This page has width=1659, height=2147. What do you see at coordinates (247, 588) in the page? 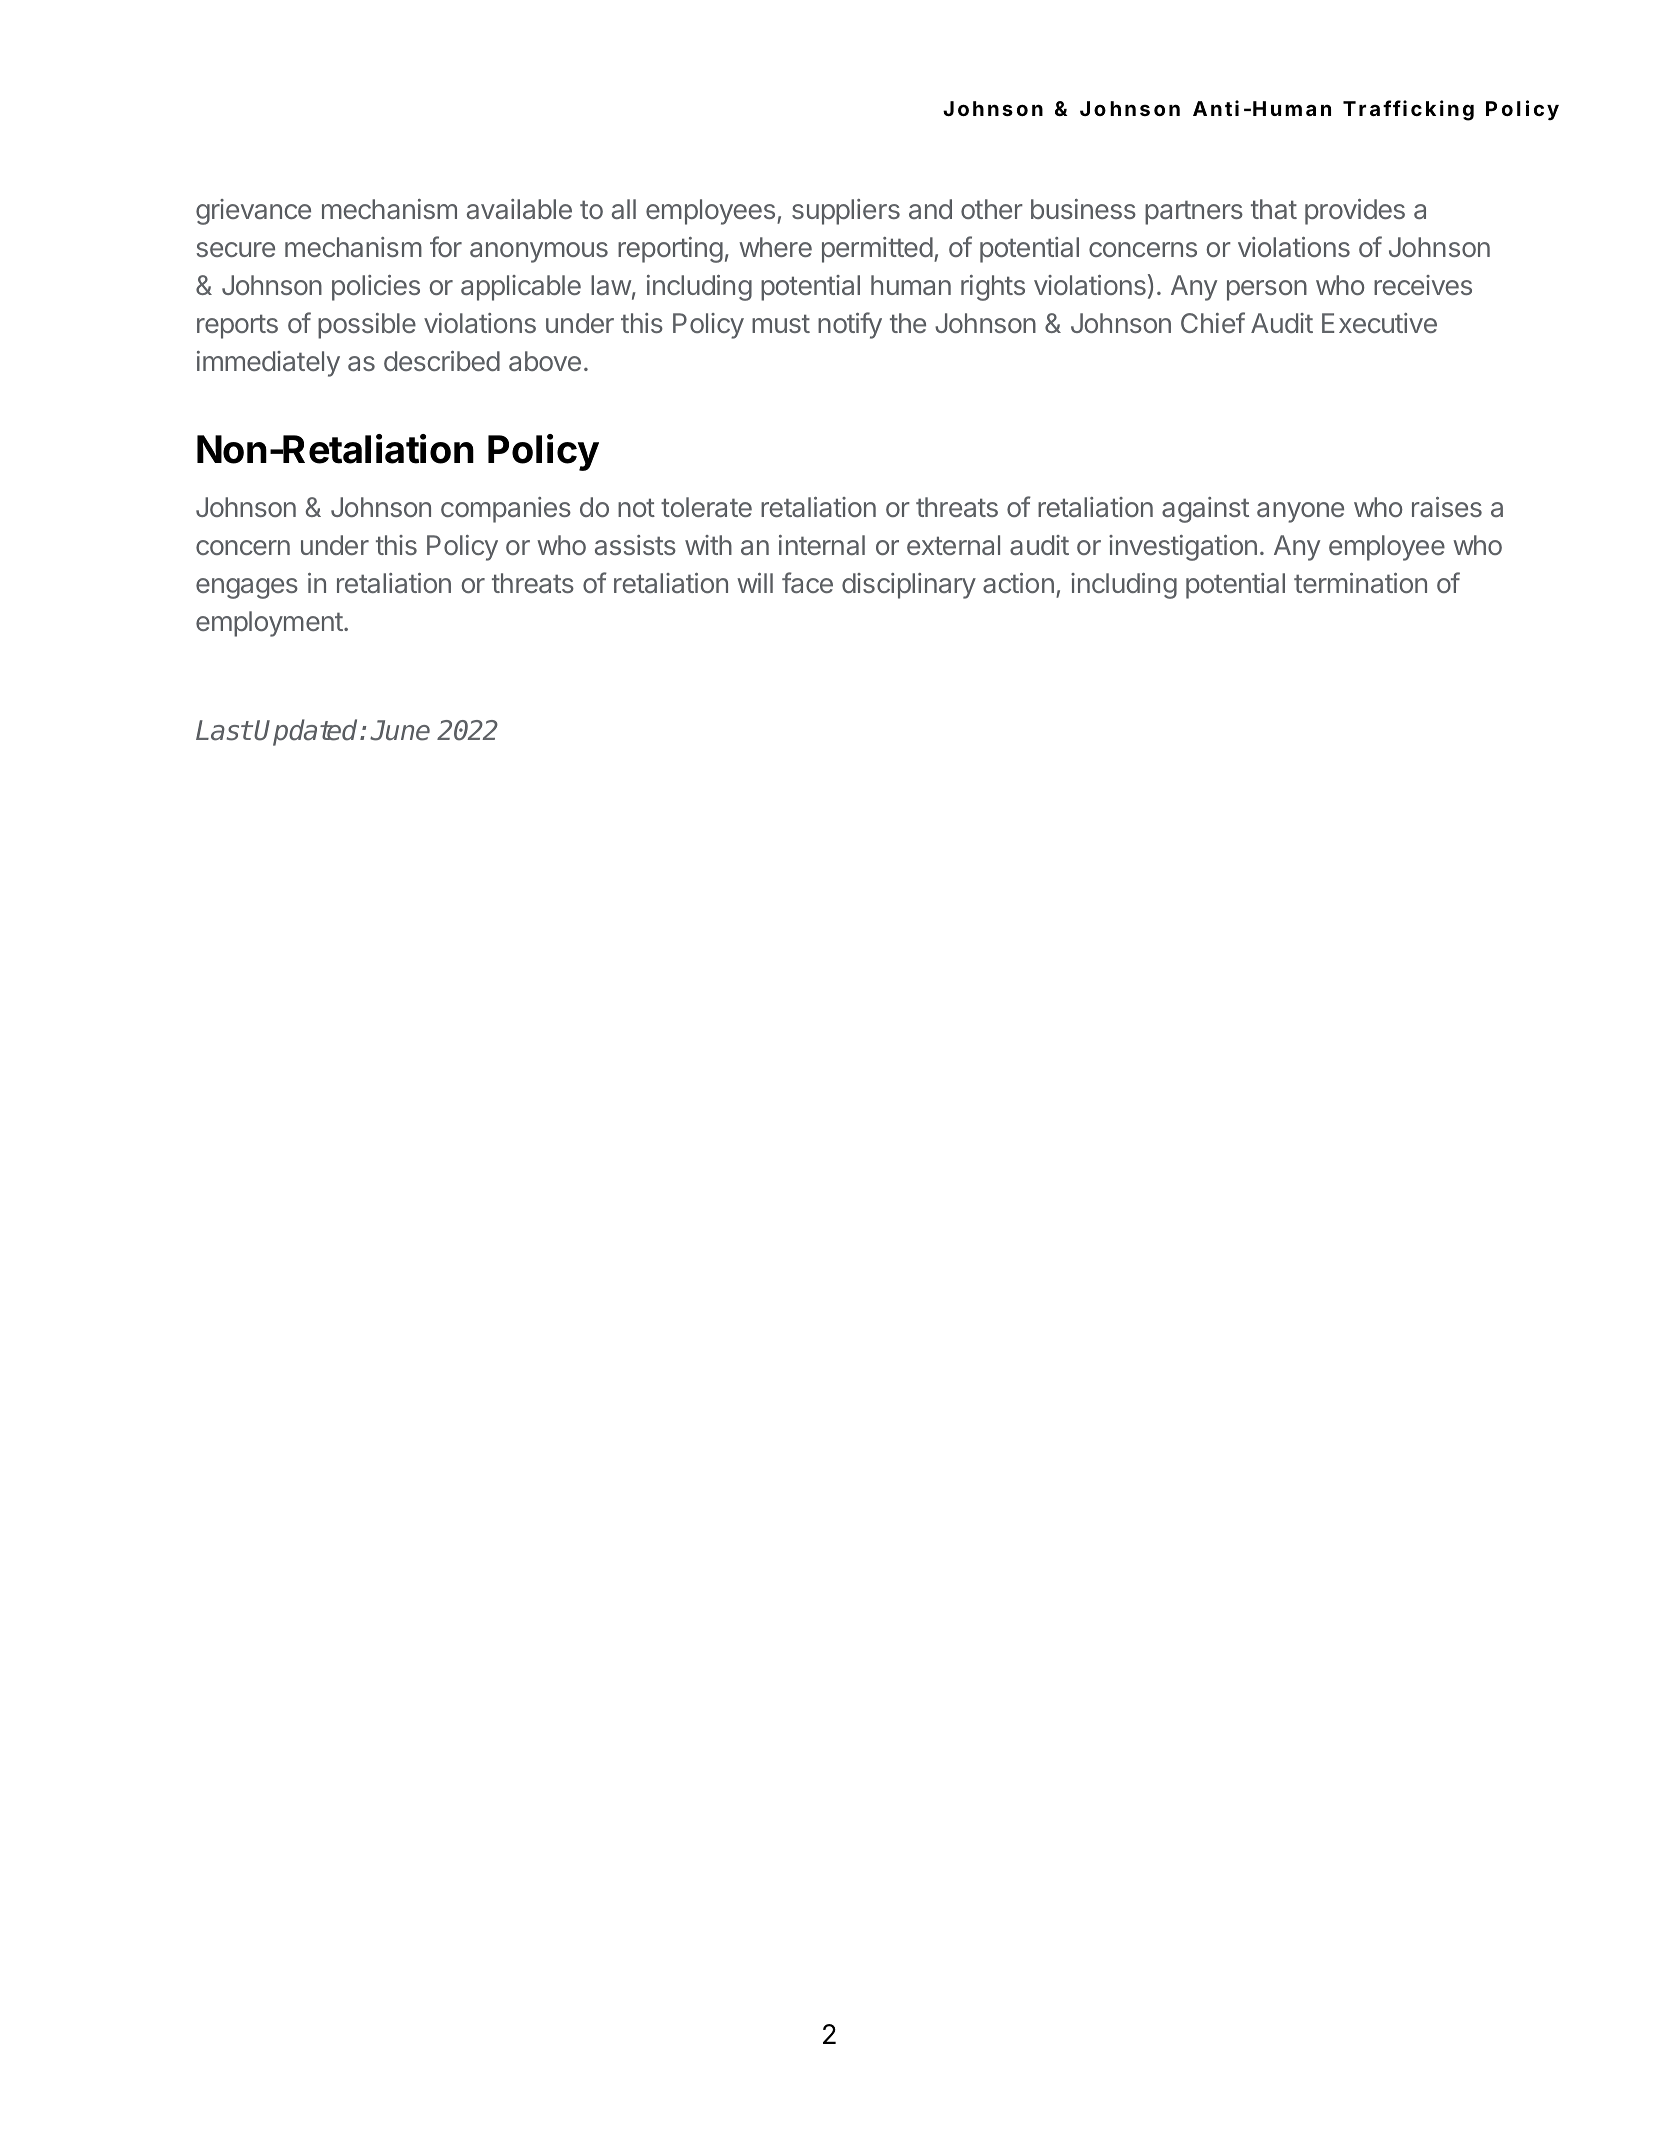
I see `engages` at bounding box center [247, 588].
